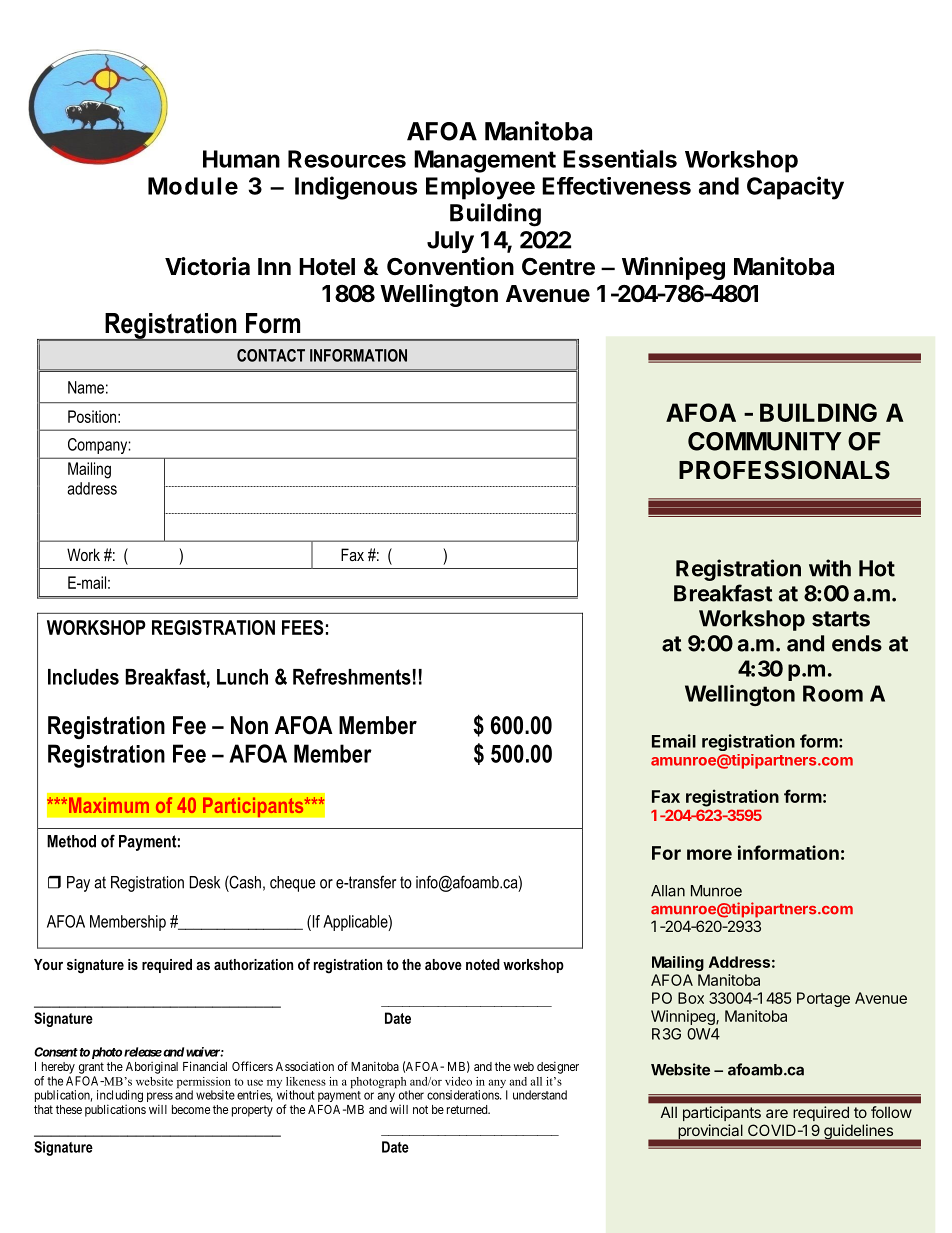 The image size is (952, 1233). I want to click on Module, so click(193, 186).
